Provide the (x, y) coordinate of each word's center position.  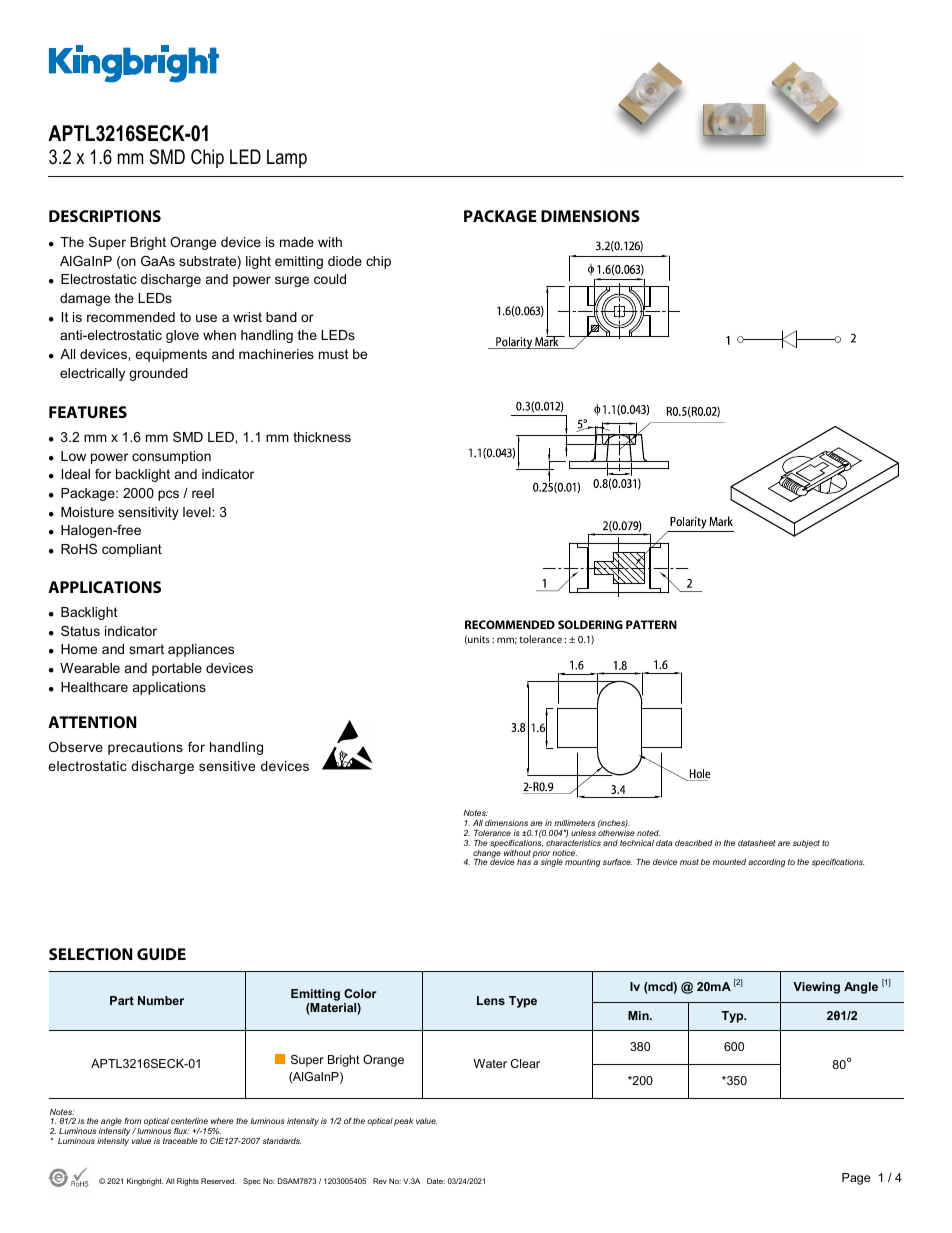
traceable (180, 1141)
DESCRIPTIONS (105, 216)
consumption (171, 457)
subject (806, 844)
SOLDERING (590, 624)
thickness (322, 437)
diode (345, 261)
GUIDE (161, 954)
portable (177, 669)
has (524, 862)
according (766, 863)
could (330, 279)
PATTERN (651, 624)
